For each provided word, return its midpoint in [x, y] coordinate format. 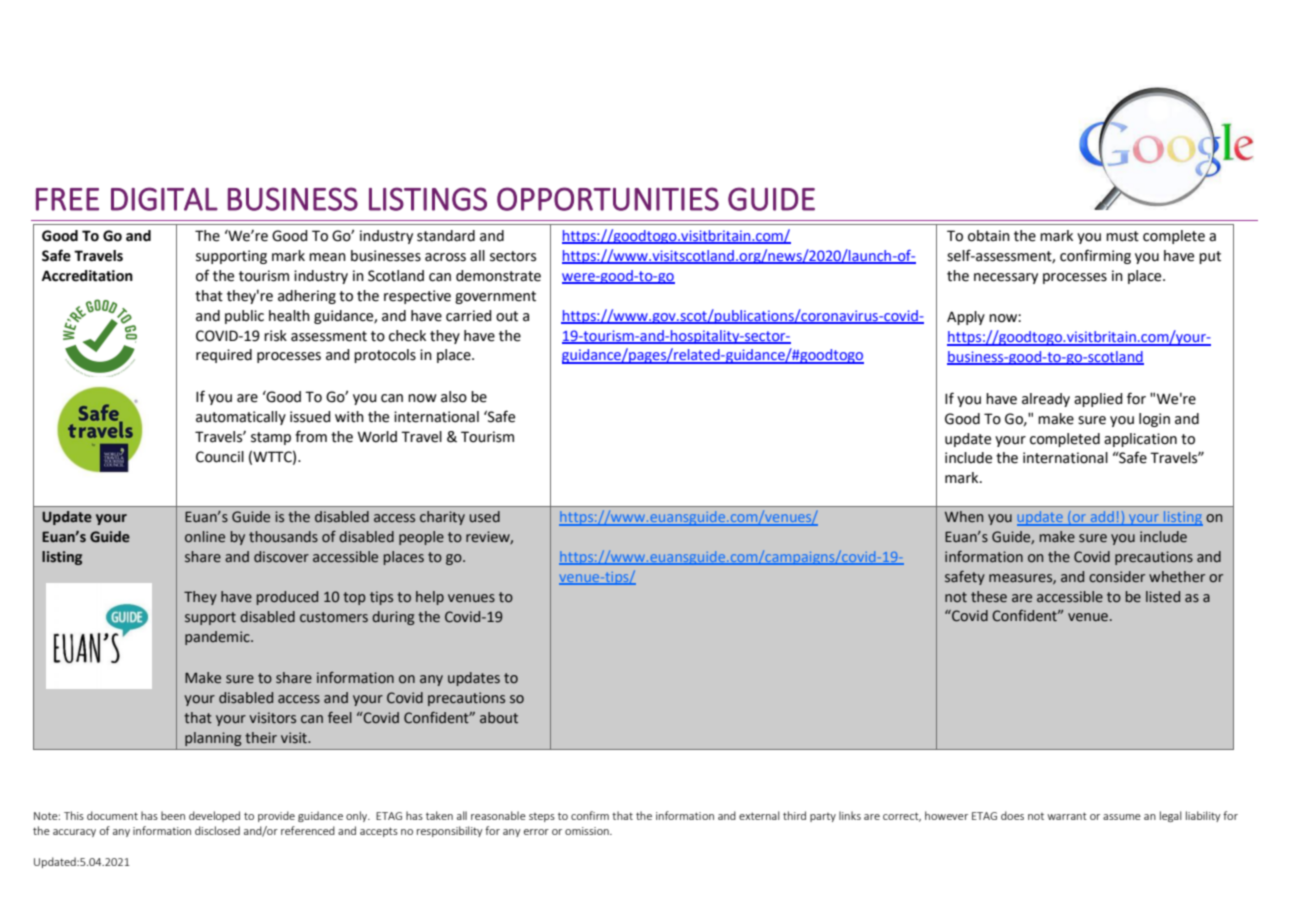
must [1122, 236]
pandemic [218, 638]
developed [214, 816]
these [989, 597]
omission [588, 831]
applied [1098, 400]
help [430, 598]
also [454, 397]
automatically [241, 418]
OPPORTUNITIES [608, 199]
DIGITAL [164, 199]
